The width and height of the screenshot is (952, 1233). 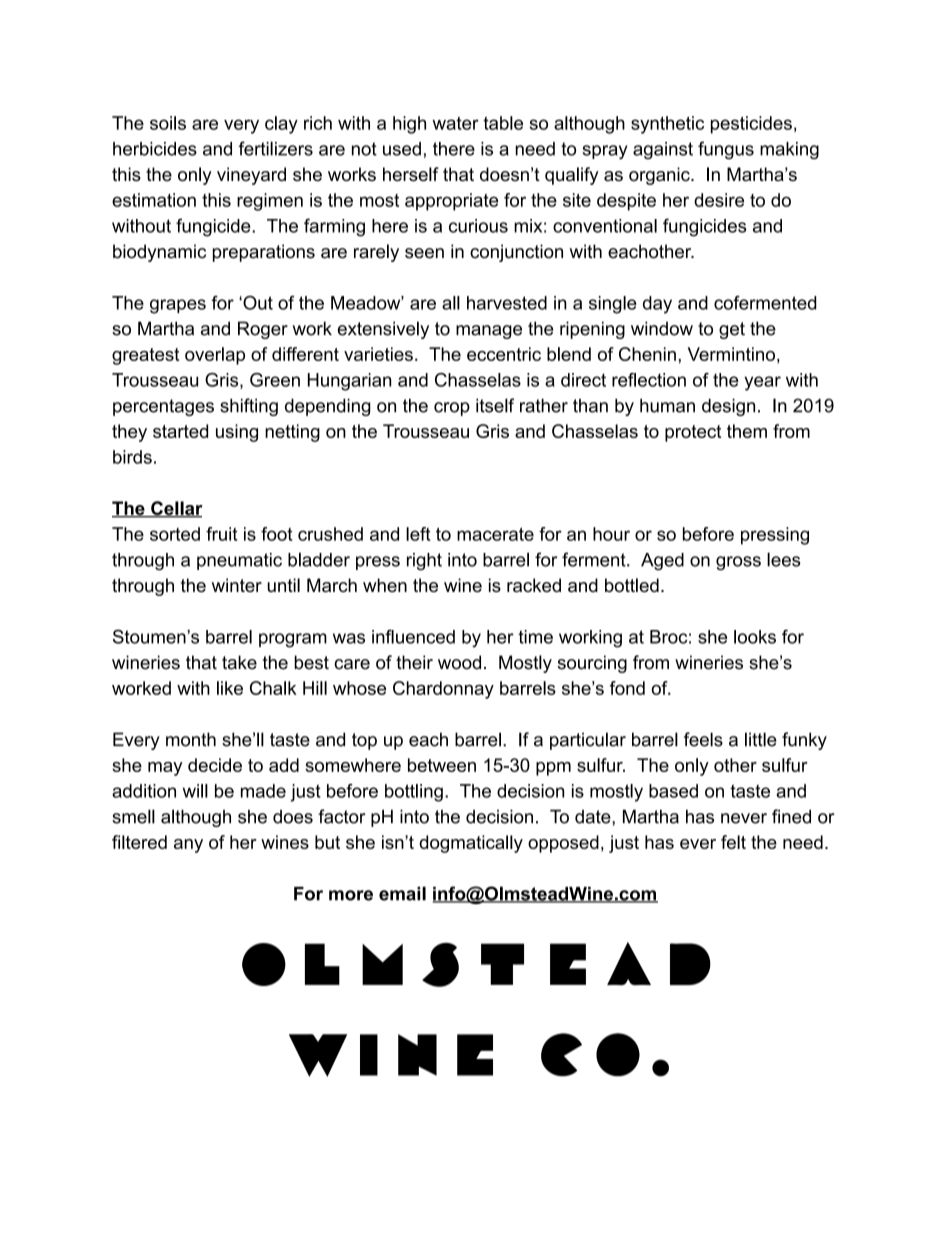 What do you see at coordinates (495, 534) in the screenshot?
I see `macerate` at bounding box center [495, 534].
